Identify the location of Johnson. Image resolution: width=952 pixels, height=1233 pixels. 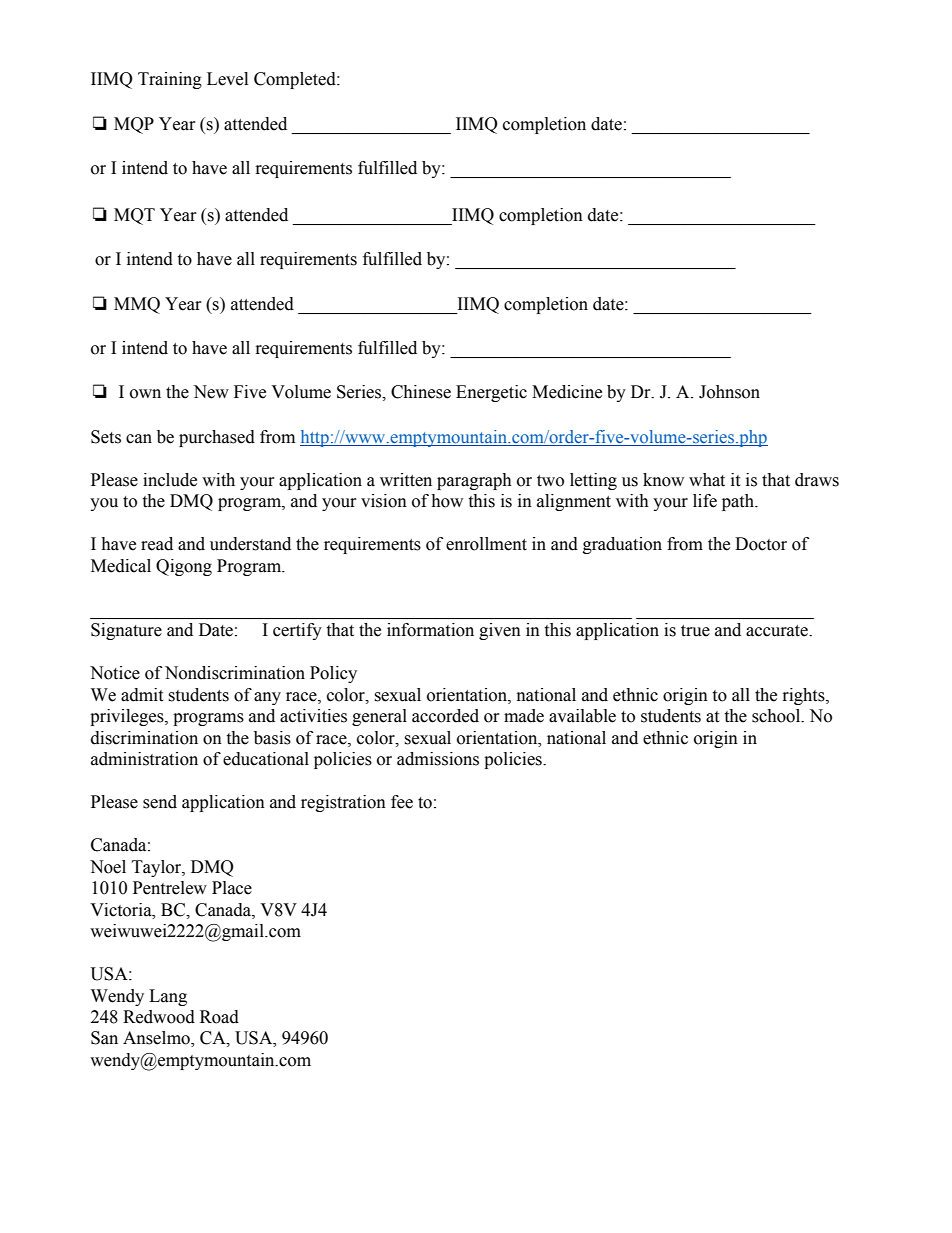
(729, 392).
